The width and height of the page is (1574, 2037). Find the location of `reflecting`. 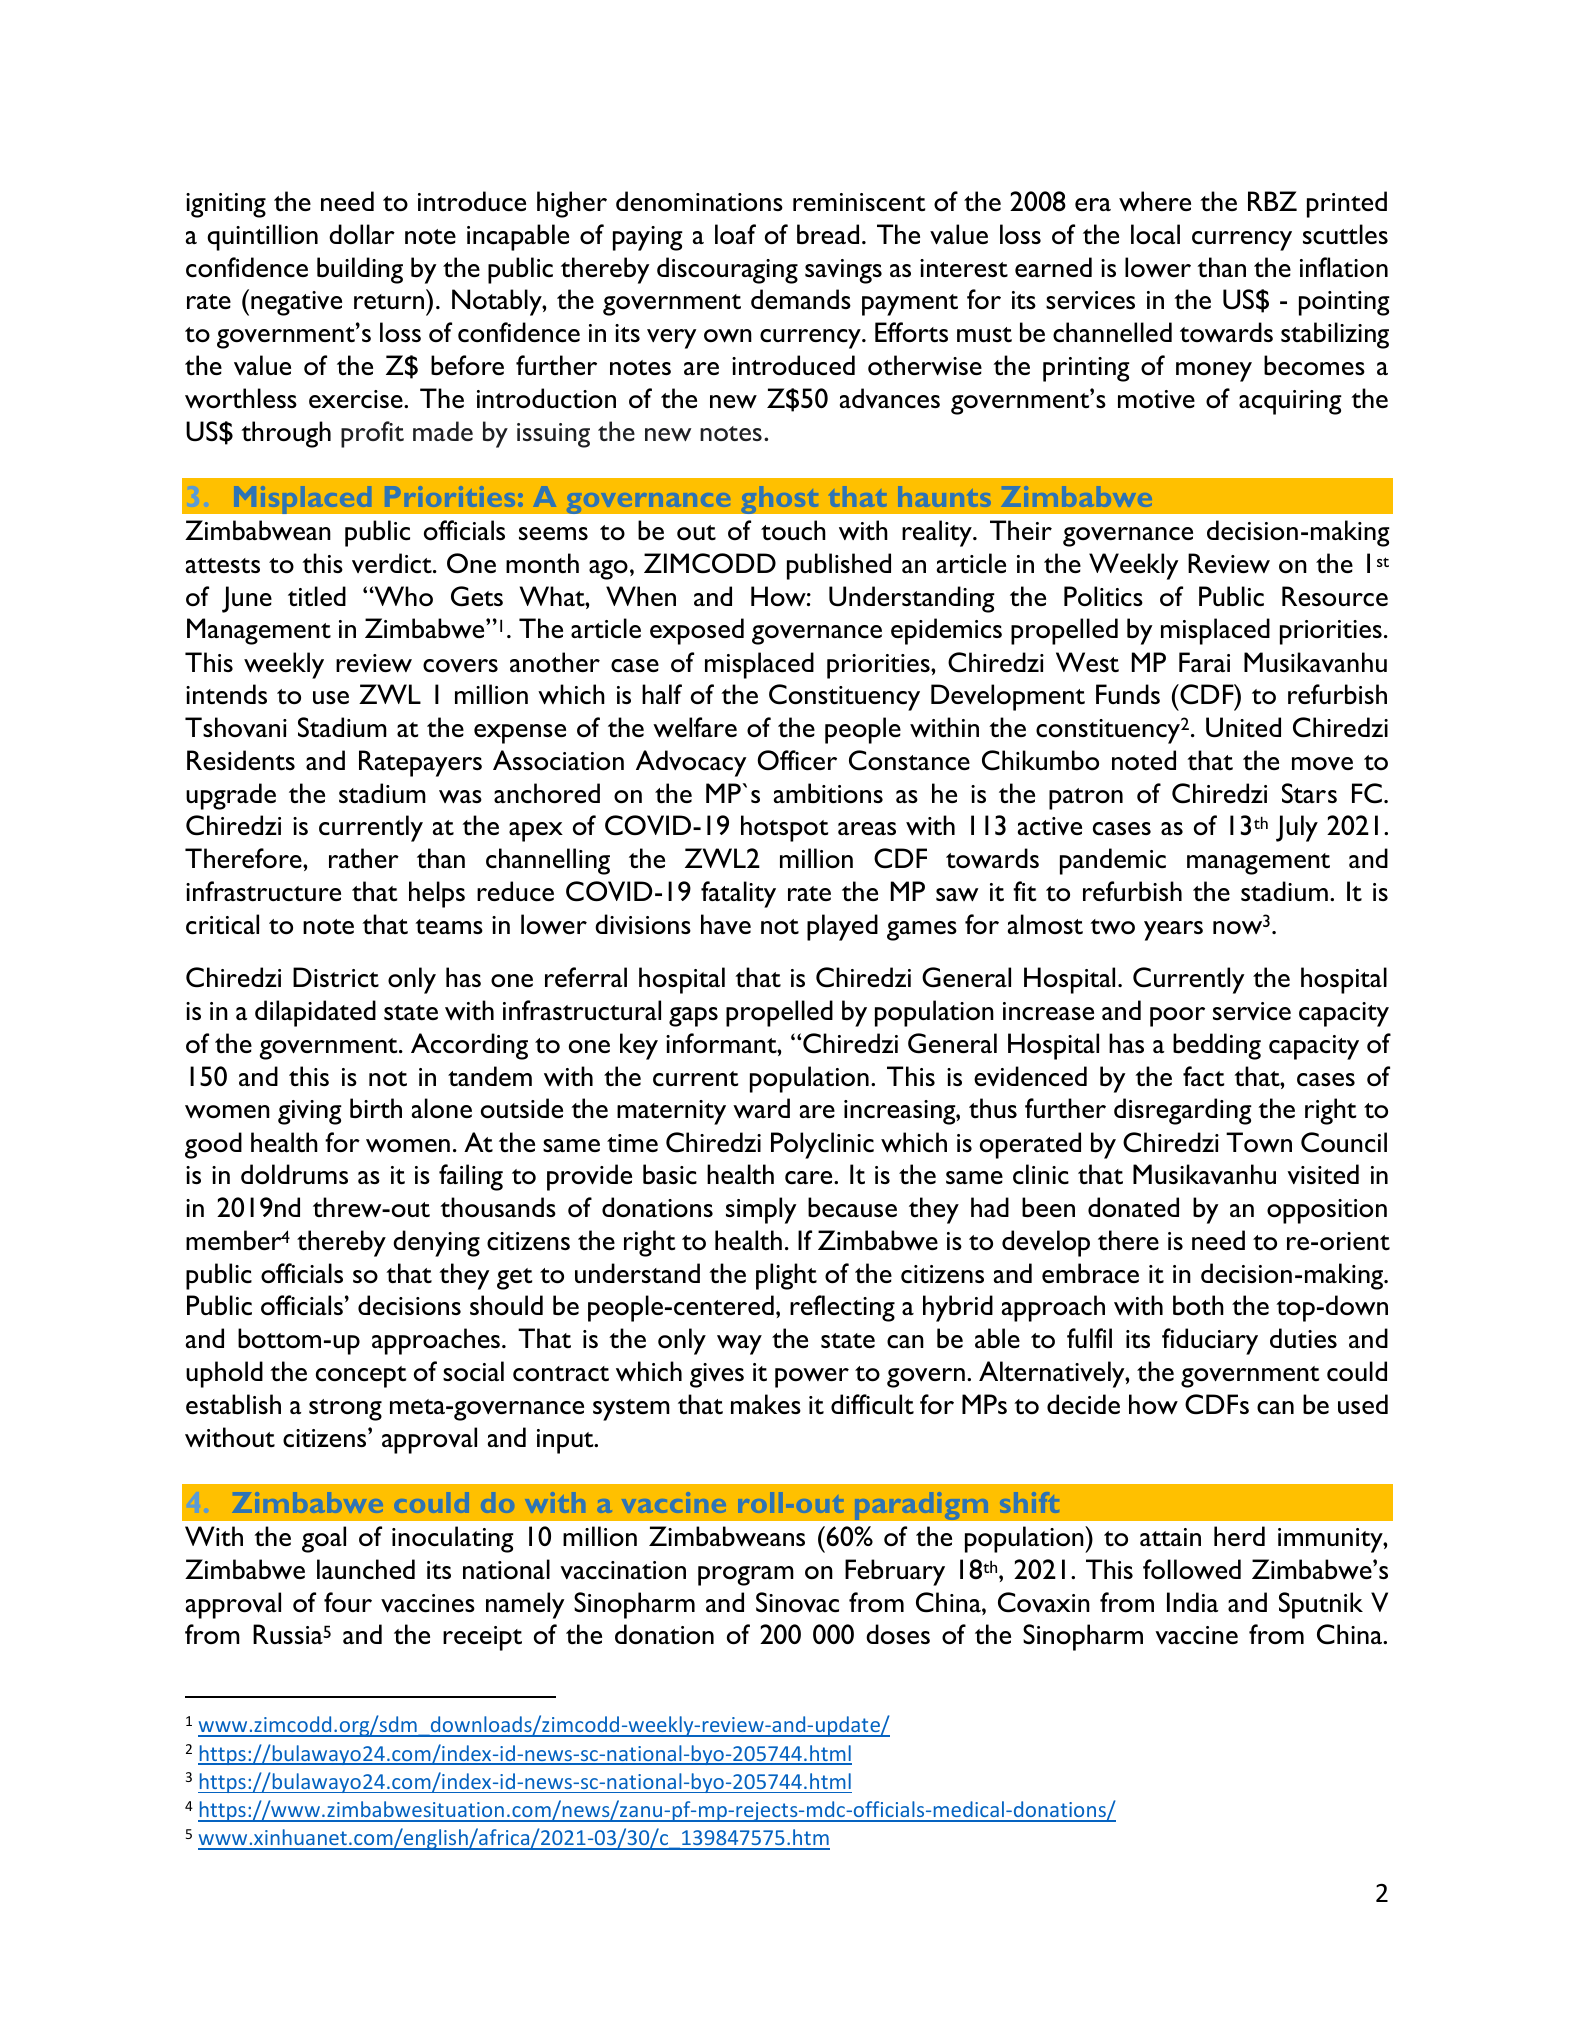

reflecting is located at coordinates (842, 1308).
